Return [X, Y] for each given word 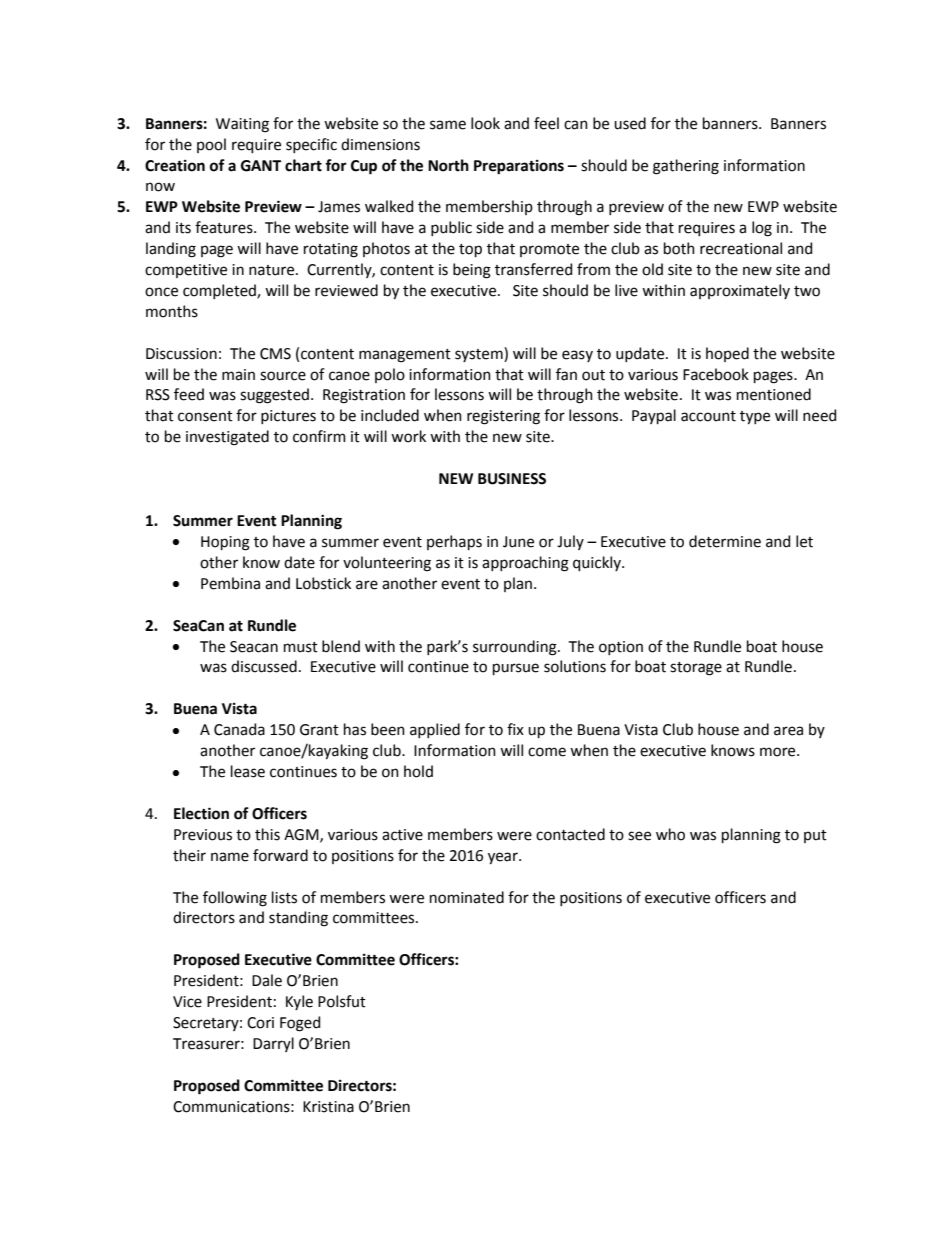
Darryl [273, 1044]
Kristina [328, 1107]
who [670, 834]
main [238, 375]
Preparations [519, 167]
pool [211, 145]
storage [696, 669]
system [480, 354]
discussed [264, 666]
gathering [686, 167]
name [230, 857]
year [504, 858]
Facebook [716, 374]
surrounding [516, 648]
